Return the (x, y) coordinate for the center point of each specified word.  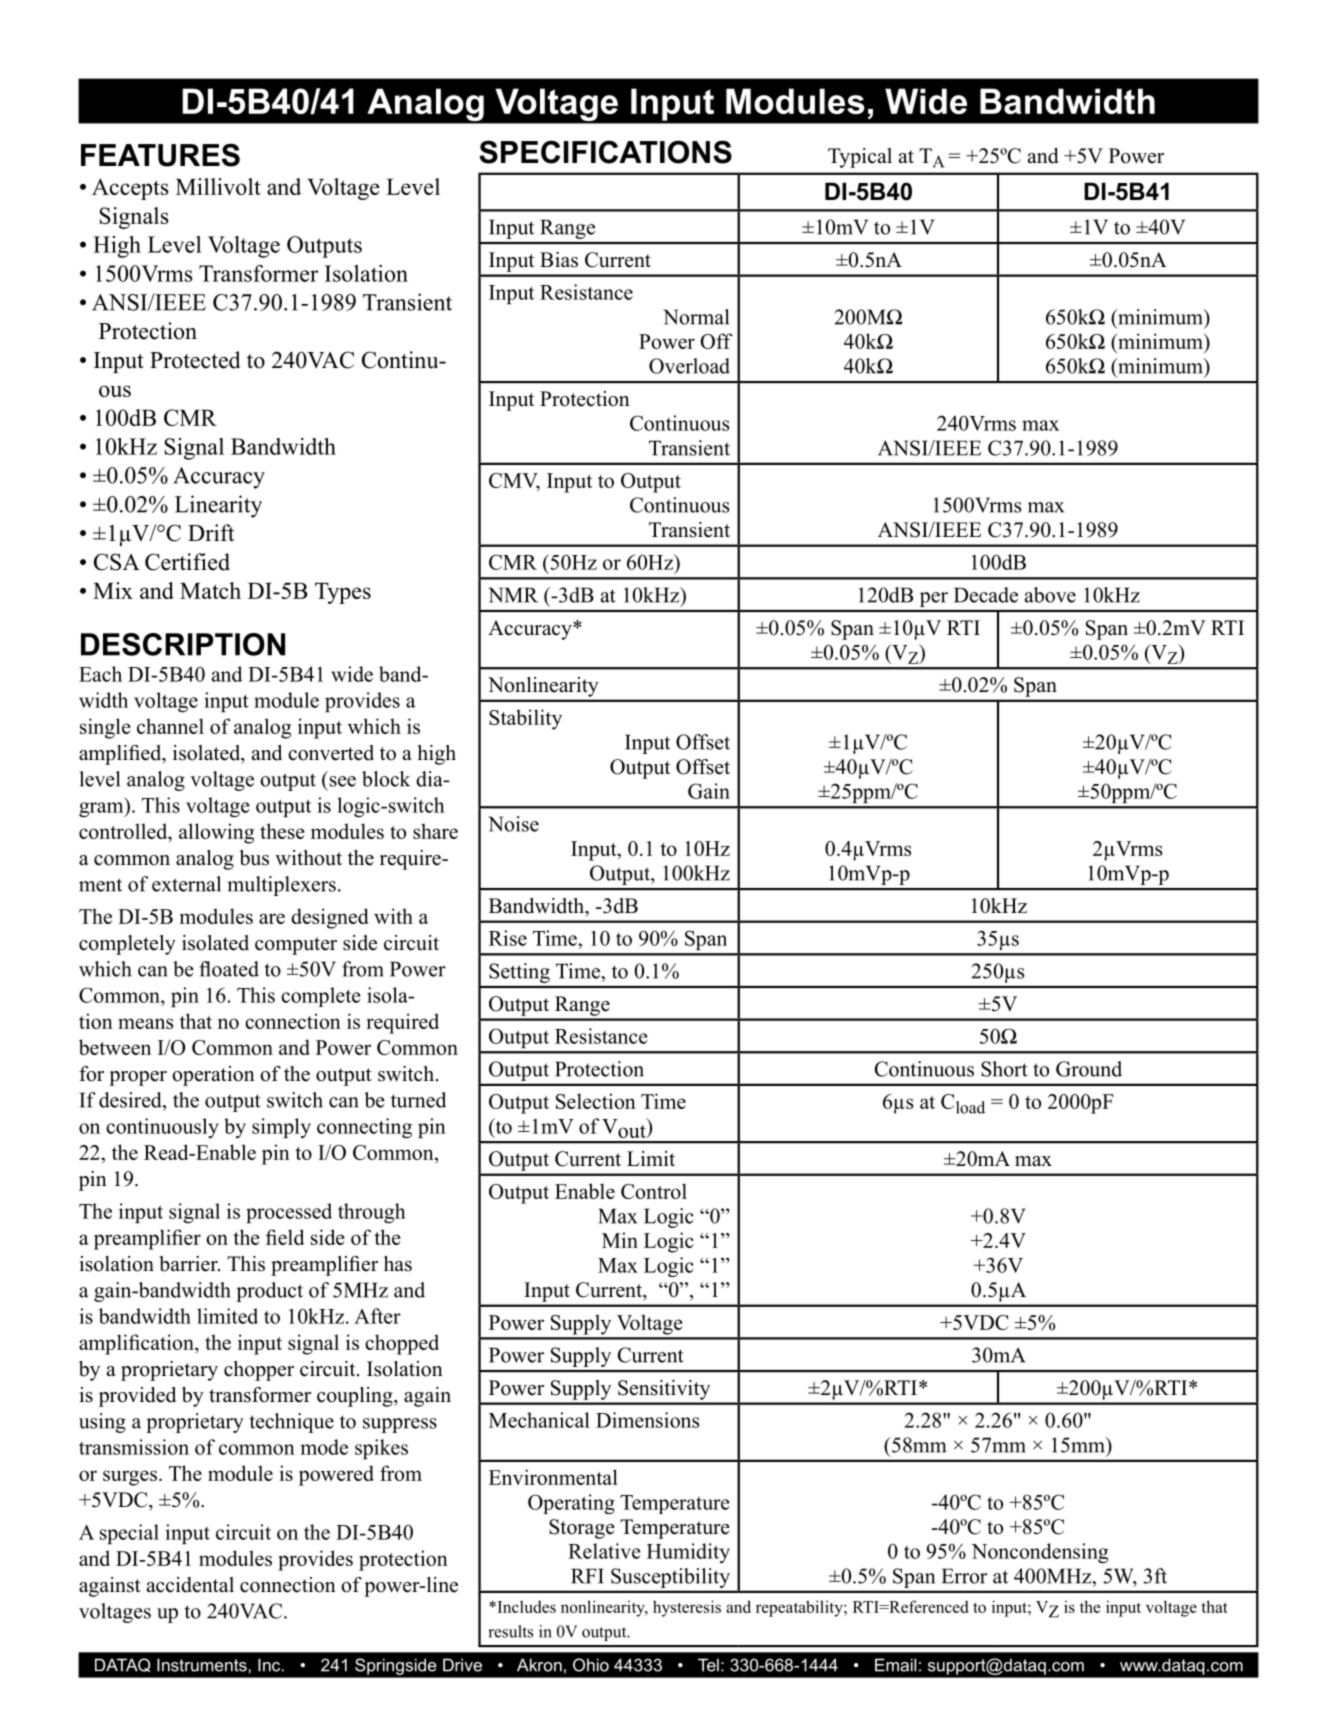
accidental (190, 1585)
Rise (508, 938)
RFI (587, 1576)
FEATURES (160, 155)
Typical (860, 158)
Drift (211, 532)
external (186, 884)
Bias (559, 260)
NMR (513, 595)
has (398, 1264)
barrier (189, 1264)
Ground (1089, 1069)
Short (1004, 1069)
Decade (986, 595)
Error (964, 1576)
